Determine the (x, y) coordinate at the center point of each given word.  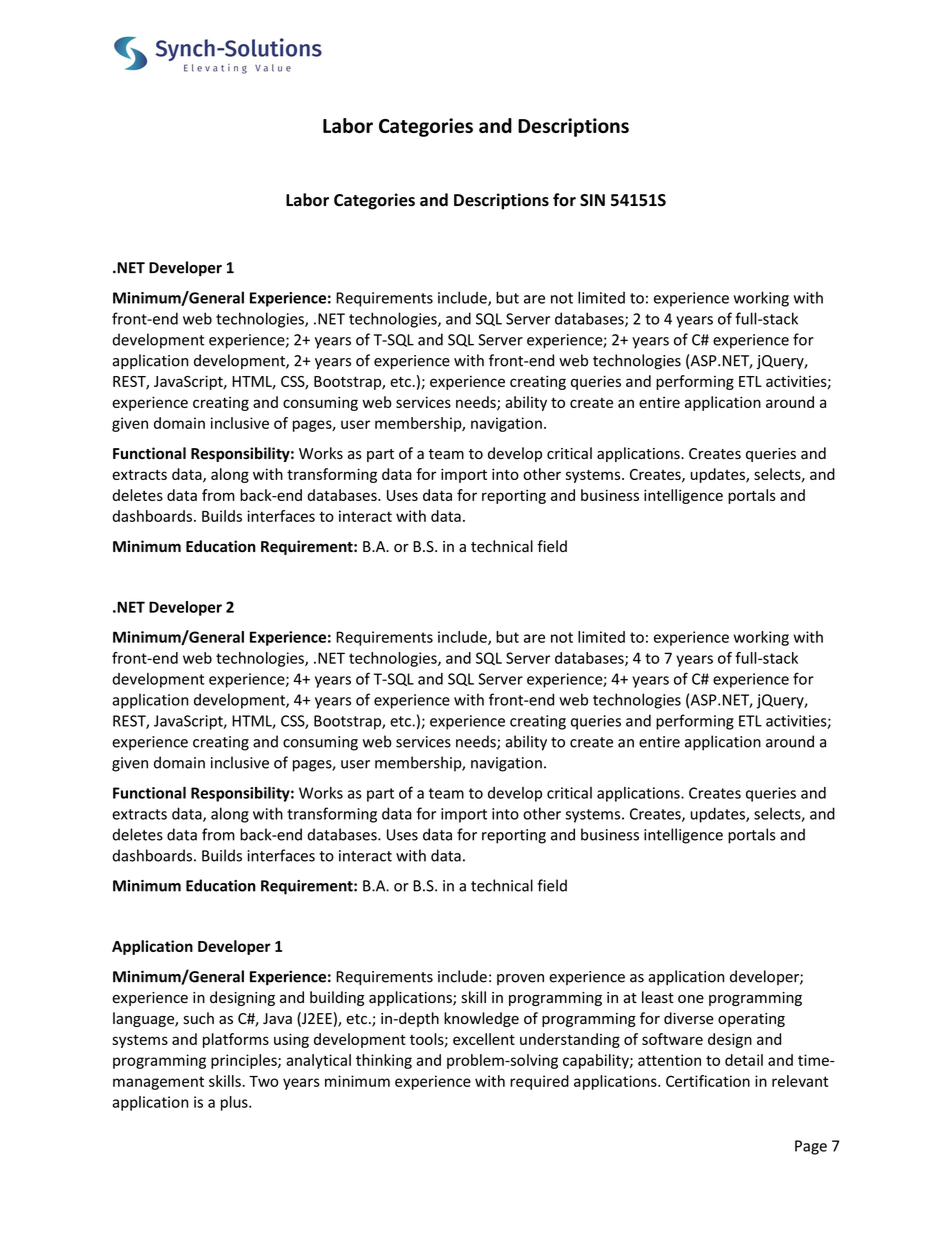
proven (520, 979)
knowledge (481, 1019)
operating (751, 1020)
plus (235, 1103)
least (658, 997)
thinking (384, 1061)
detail (744, 1060)
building (337, 998)
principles (245, 1061)
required (539, 1082)
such (198, 1018)
